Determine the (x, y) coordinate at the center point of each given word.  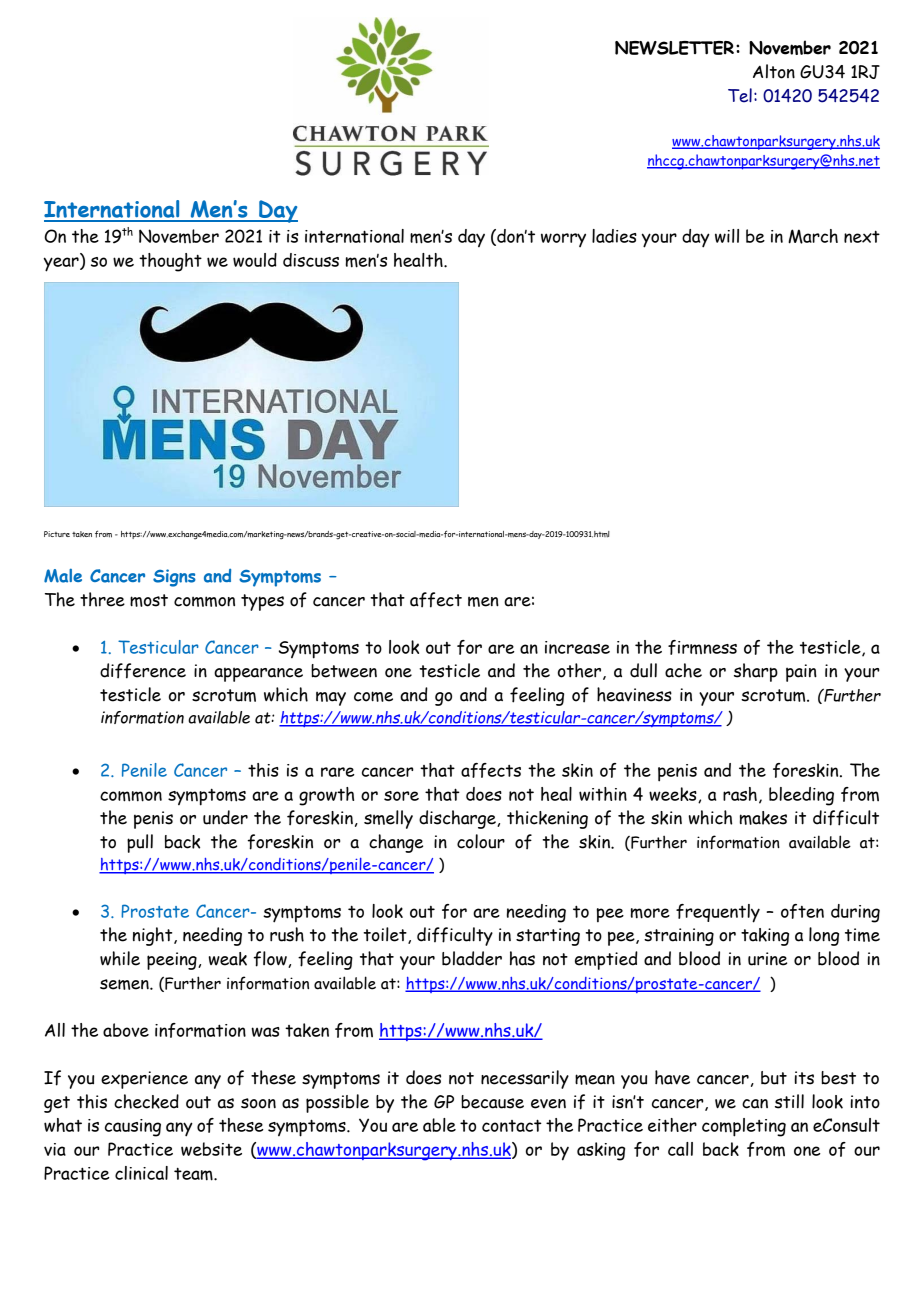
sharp (756, 672)
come (373, 696)
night (154, 936)
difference (143, 671)
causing (133, 1128)
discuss (311, 260)
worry (563, 240)
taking (765, 937)
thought (170, 262)
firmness (702, 647)
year (62, 264)
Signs (174, 578)
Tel (740, 95)
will (727, 236)
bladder (472, 958)
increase (577, 647)
